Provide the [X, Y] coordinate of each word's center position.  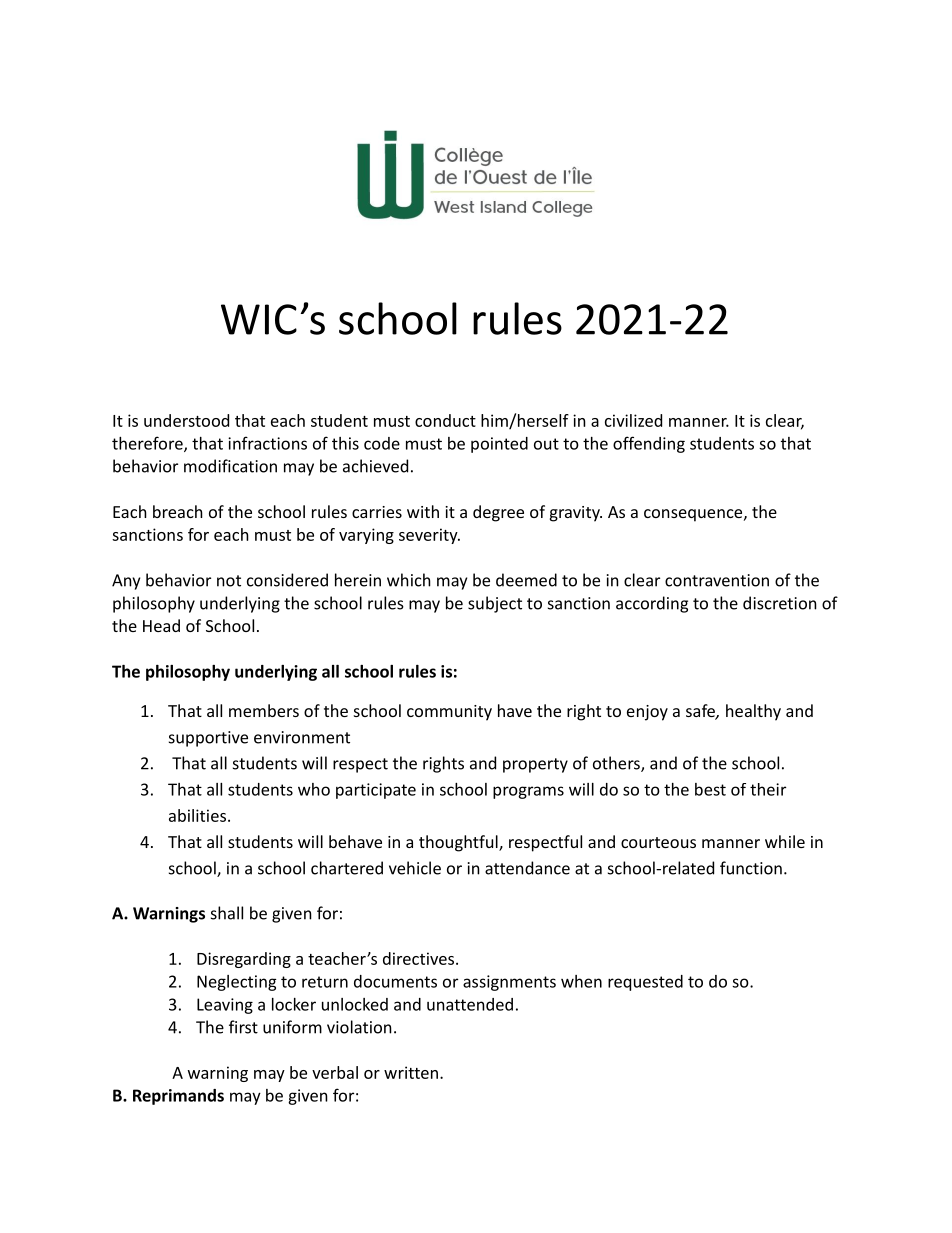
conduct [445, 420]
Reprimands [178, 1097]
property [535, 765]
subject [495, 604]
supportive [208, 739]
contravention [717, 580]
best [710, 789]
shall [227, 913]
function [751, 868]
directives [420, 958]
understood [186, 420]
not [229, 581]
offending [649, 444]
